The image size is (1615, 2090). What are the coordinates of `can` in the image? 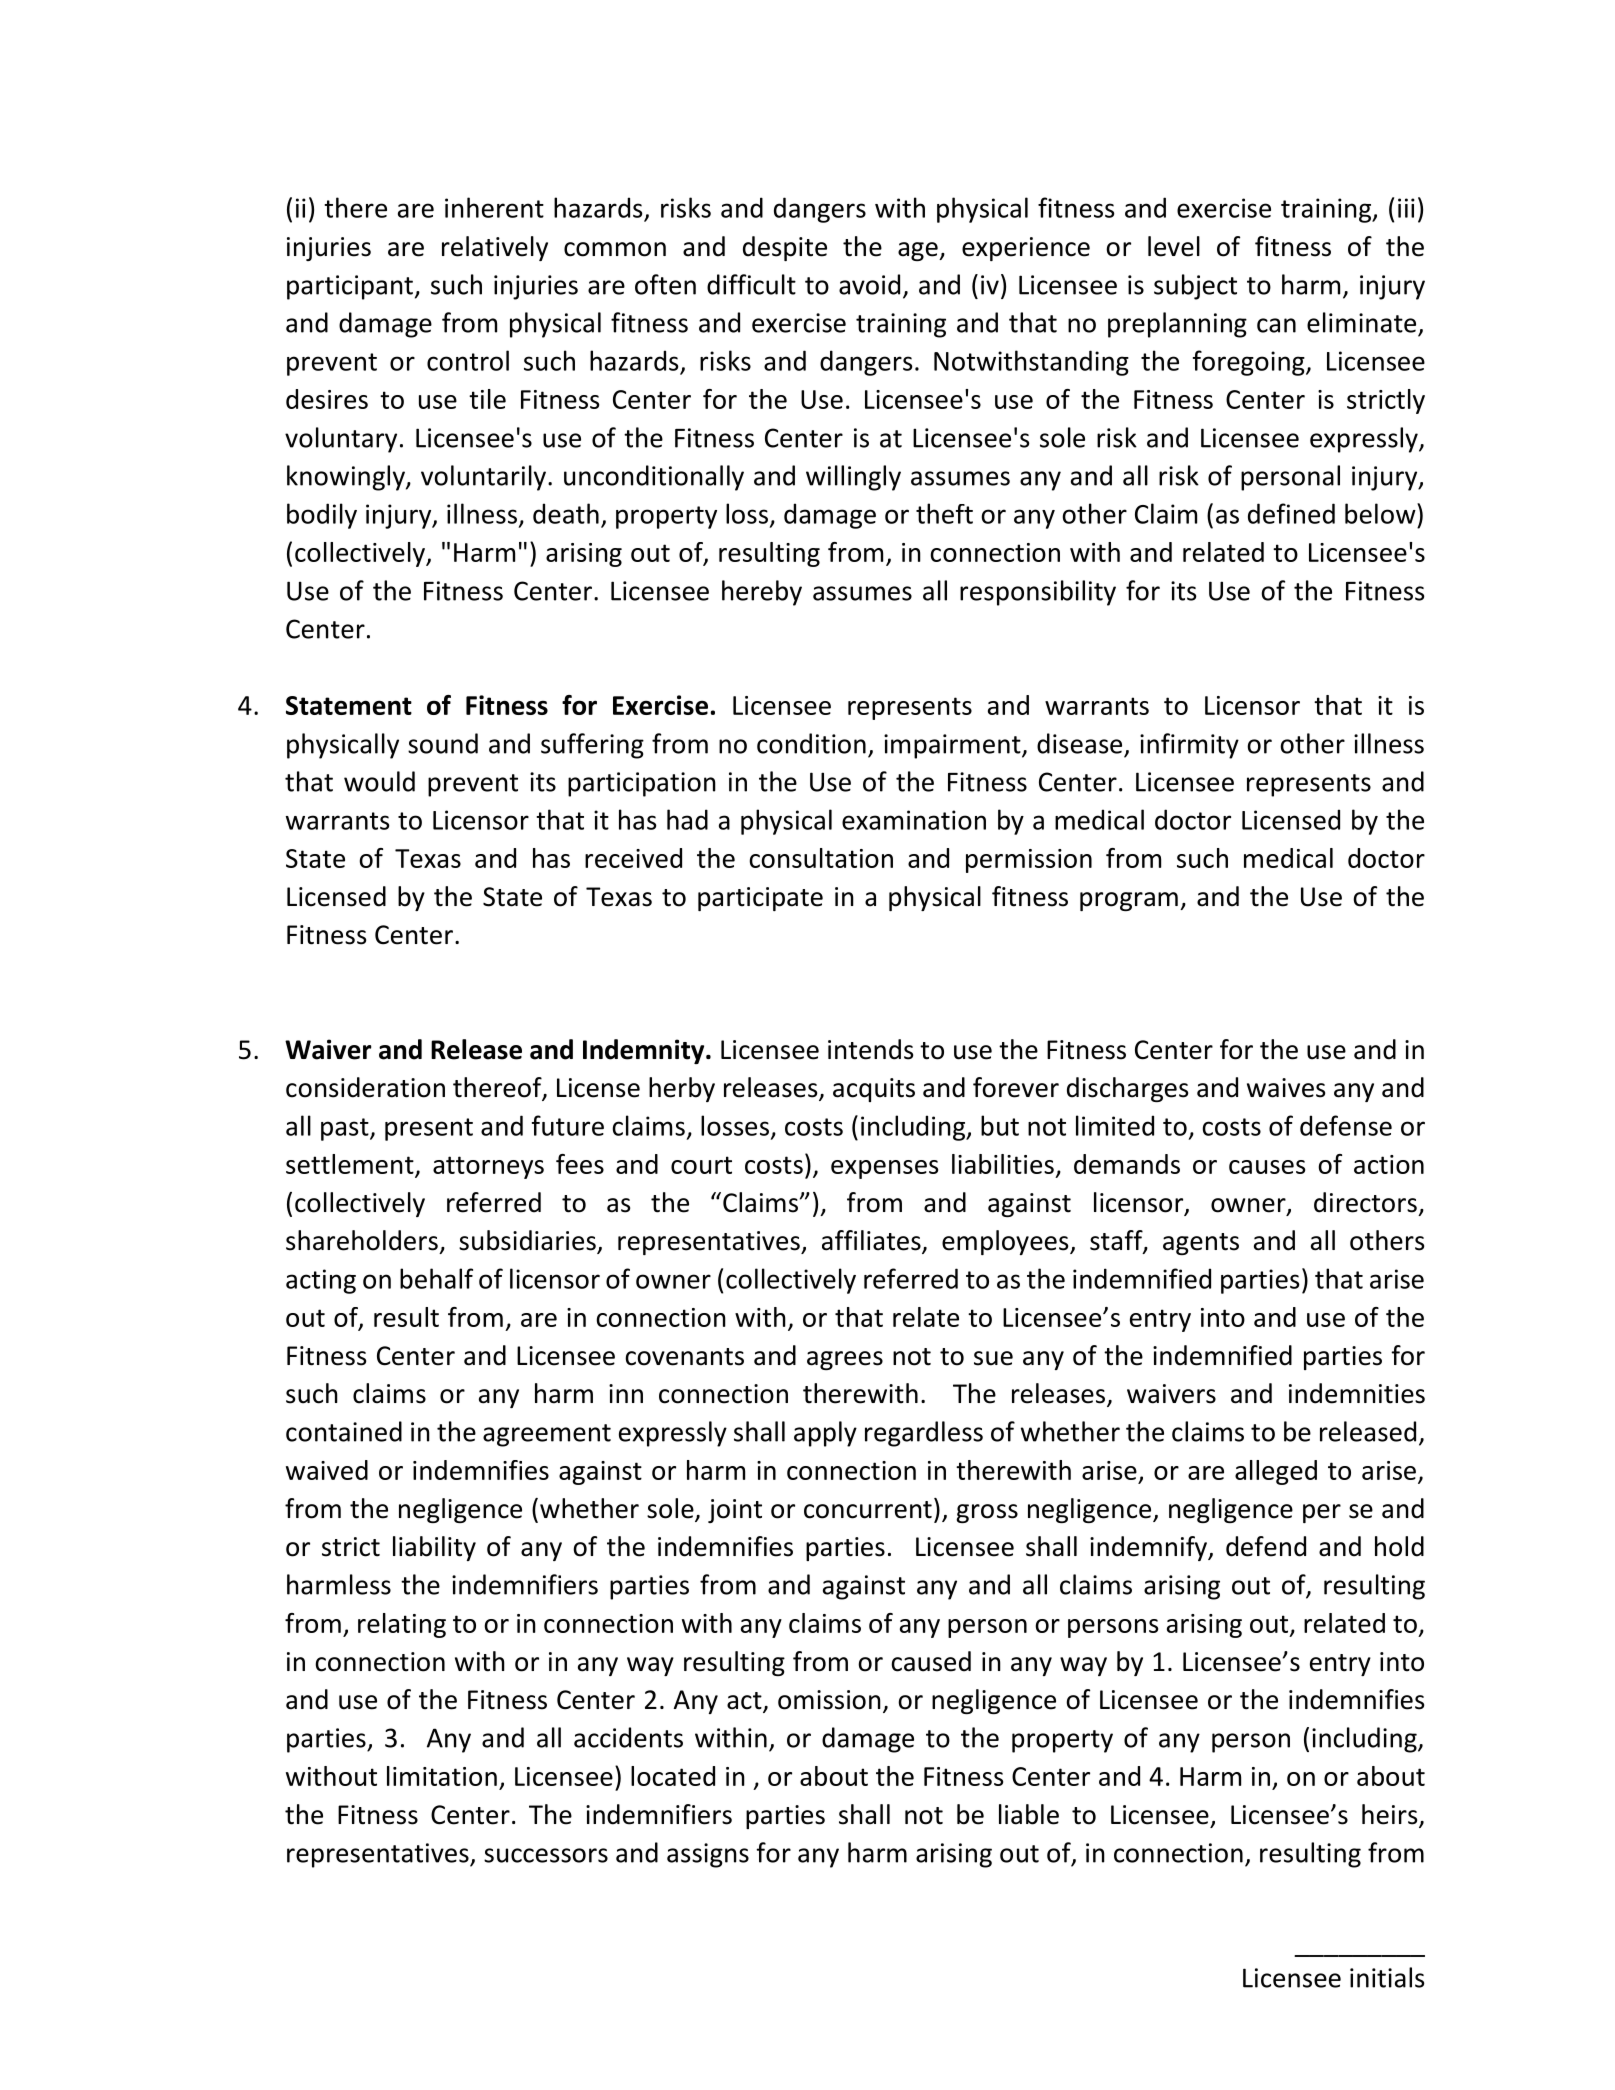 It's located at (1276, 325).
